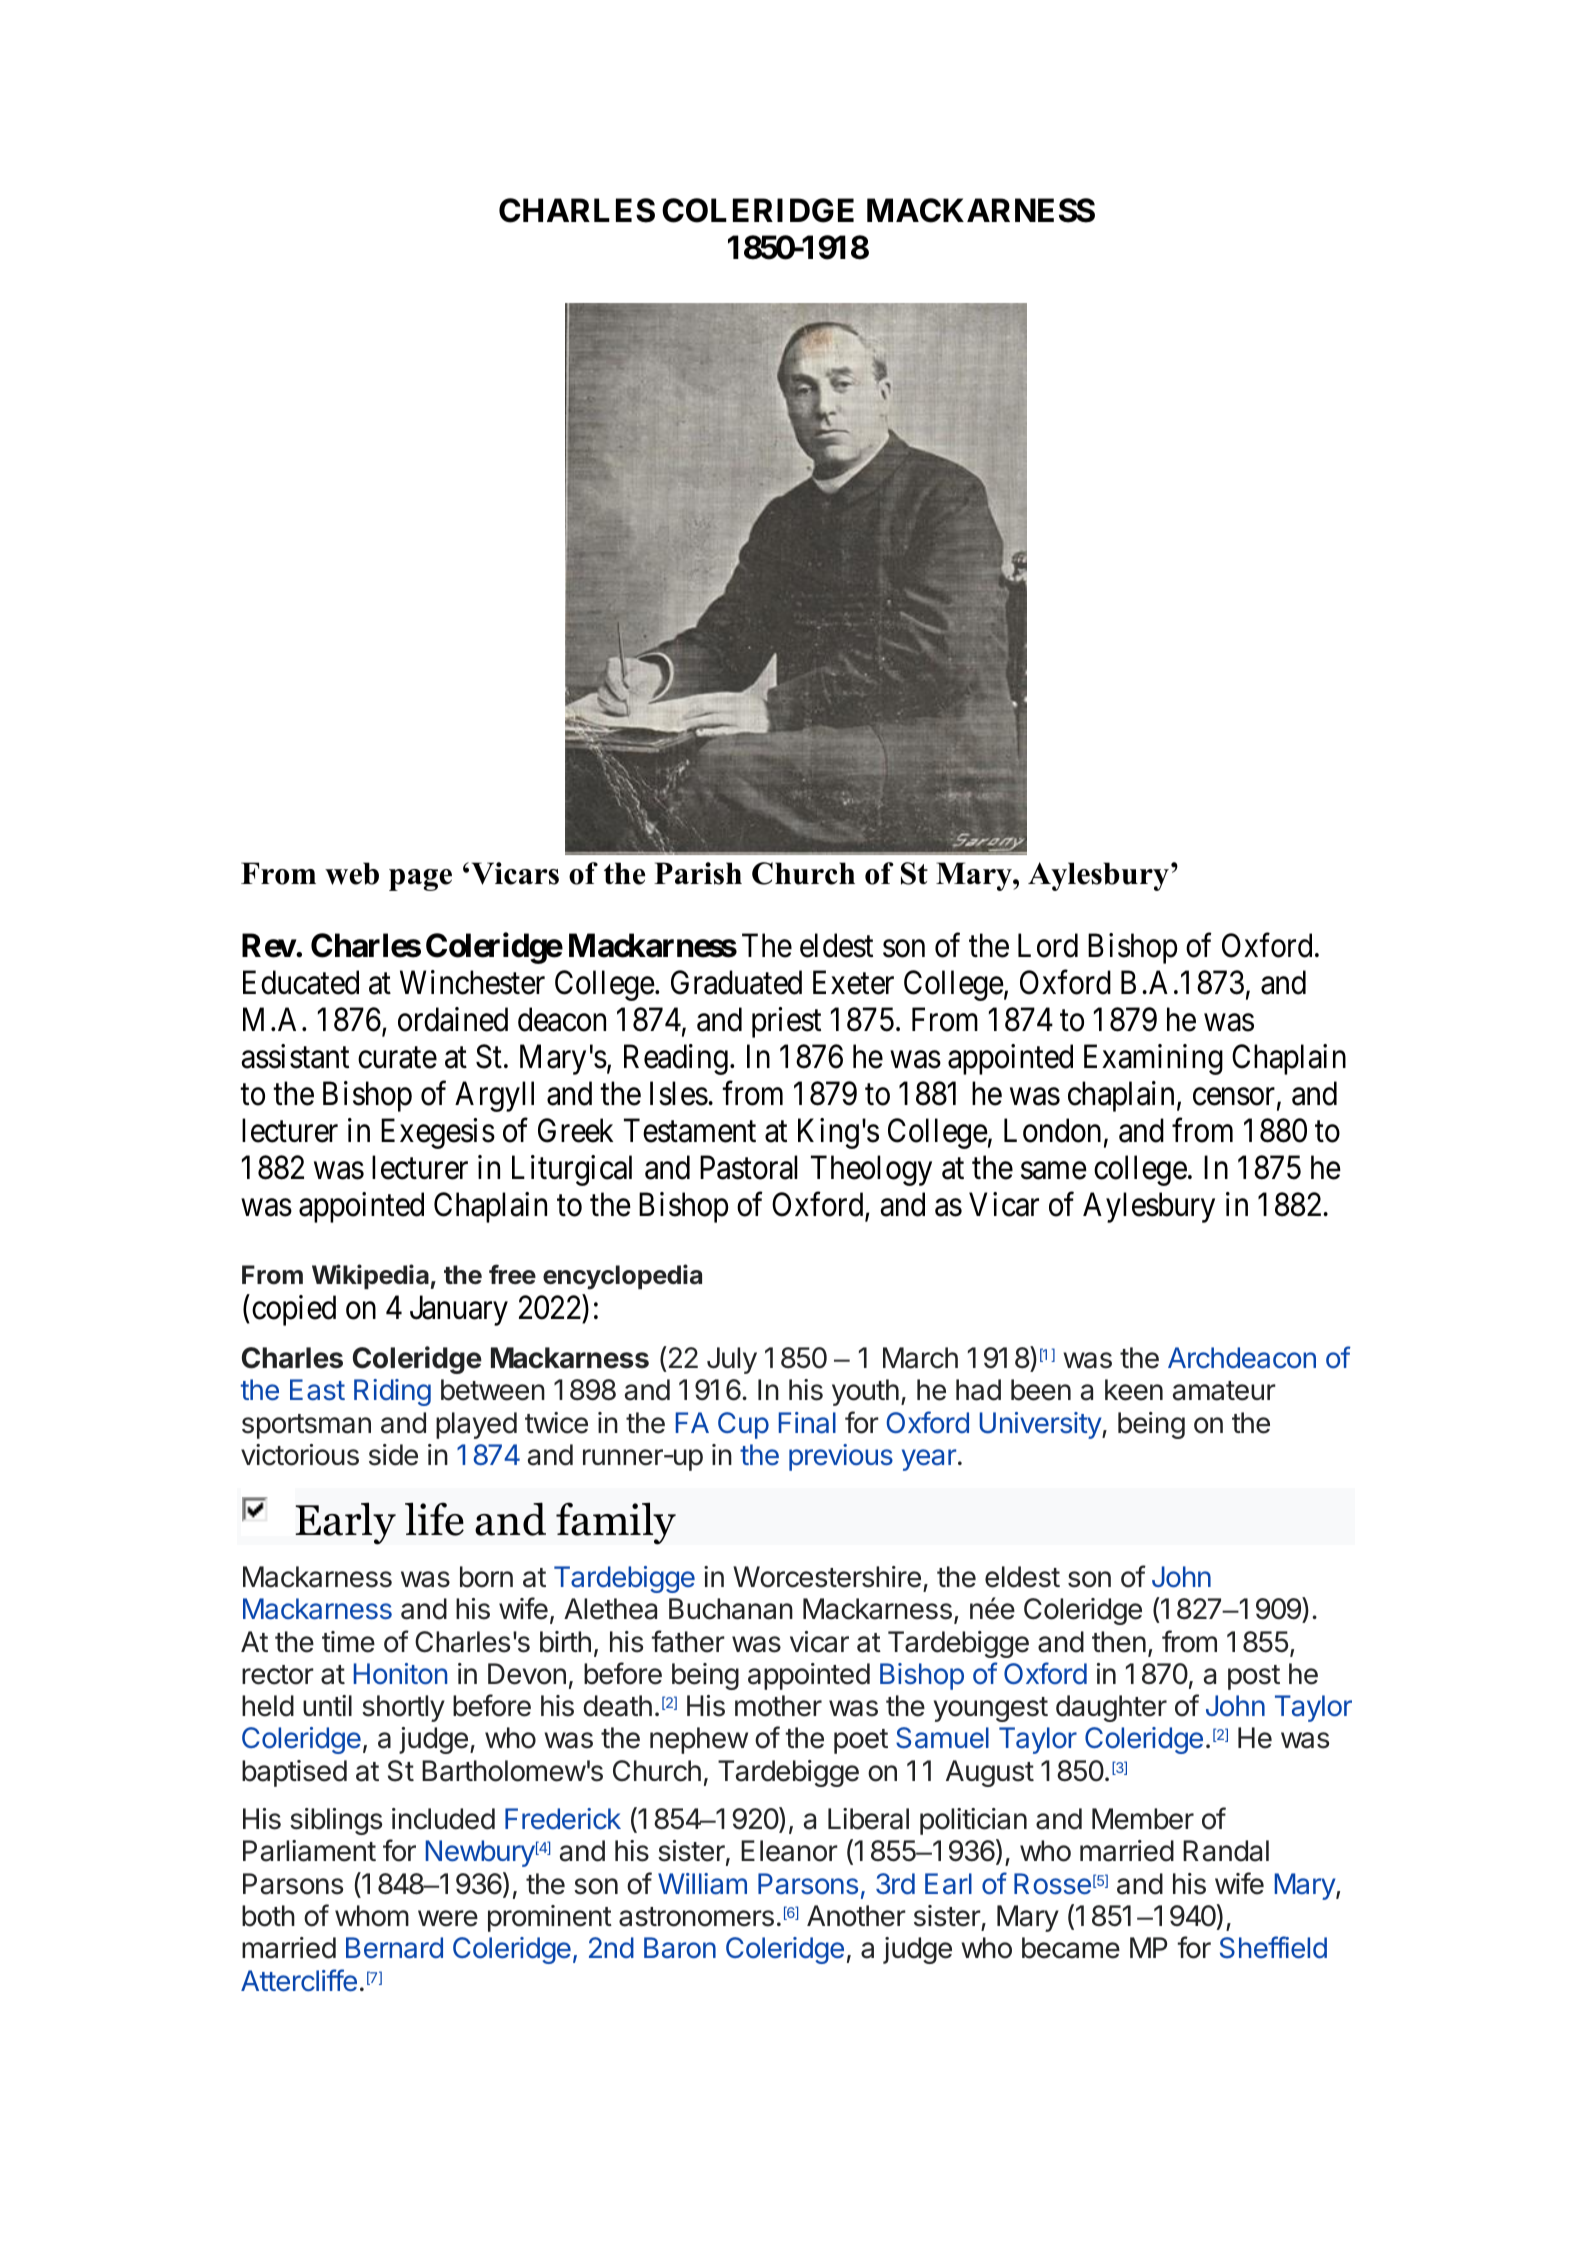  What do you see at coordinates (420, 880) in the screenshot?
I see `page` at bounding box center [420, 880].
